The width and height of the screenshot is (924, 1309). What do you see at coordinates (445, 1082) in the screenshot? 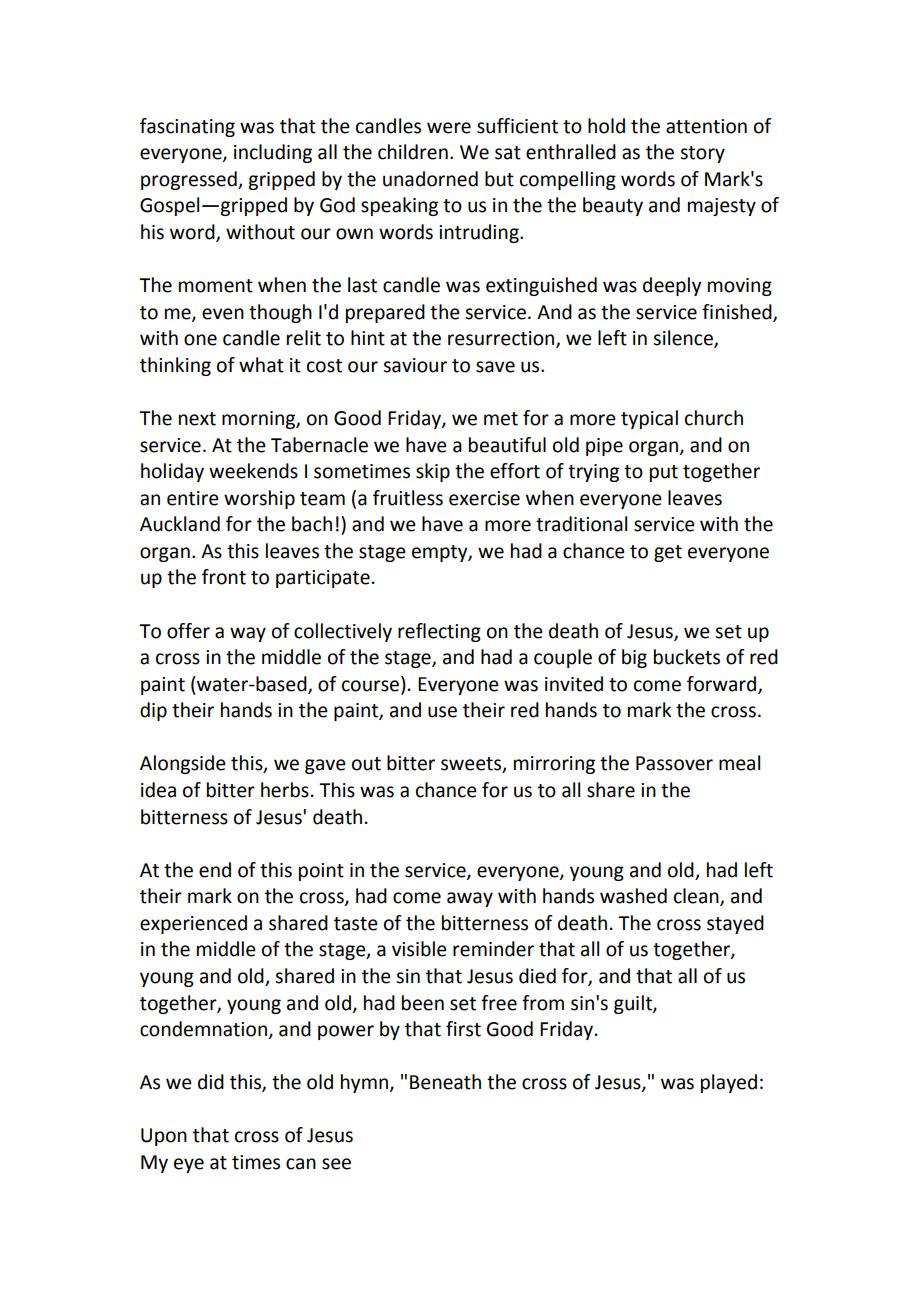
I see `Beneath` at bounding box center [445, 1082].
